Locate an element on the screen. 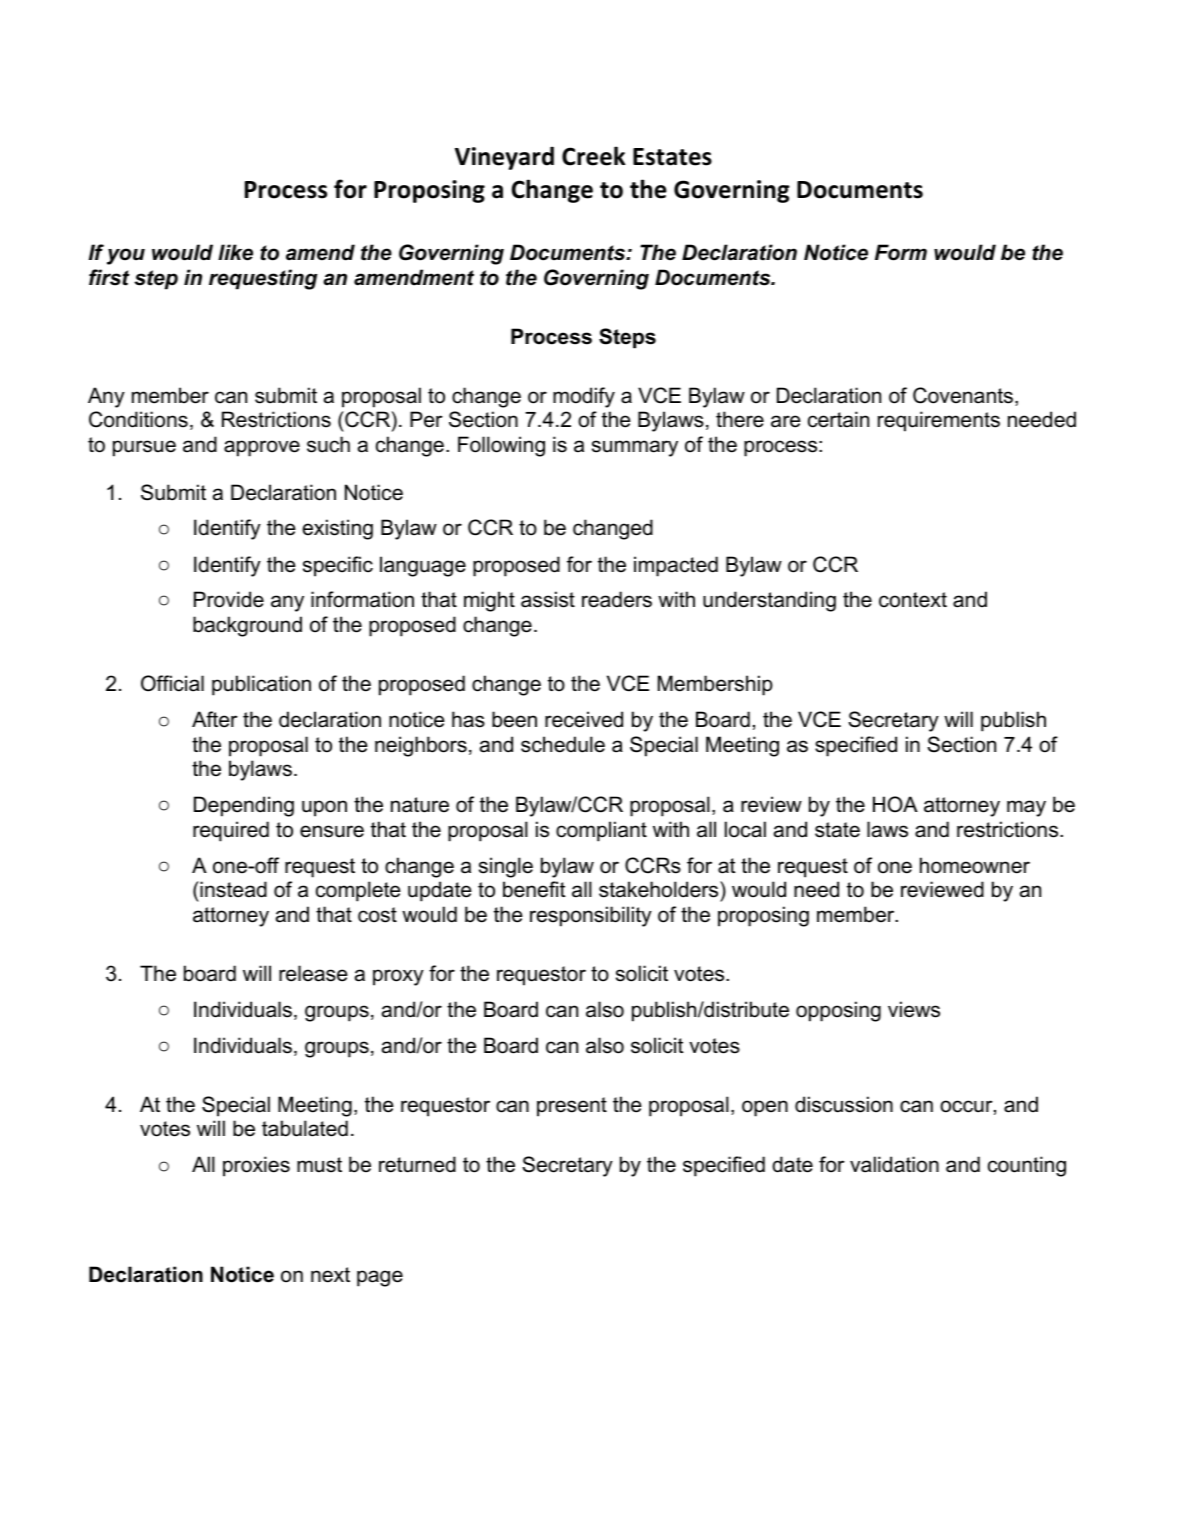  validation is located at coordinates (894, 1164).
